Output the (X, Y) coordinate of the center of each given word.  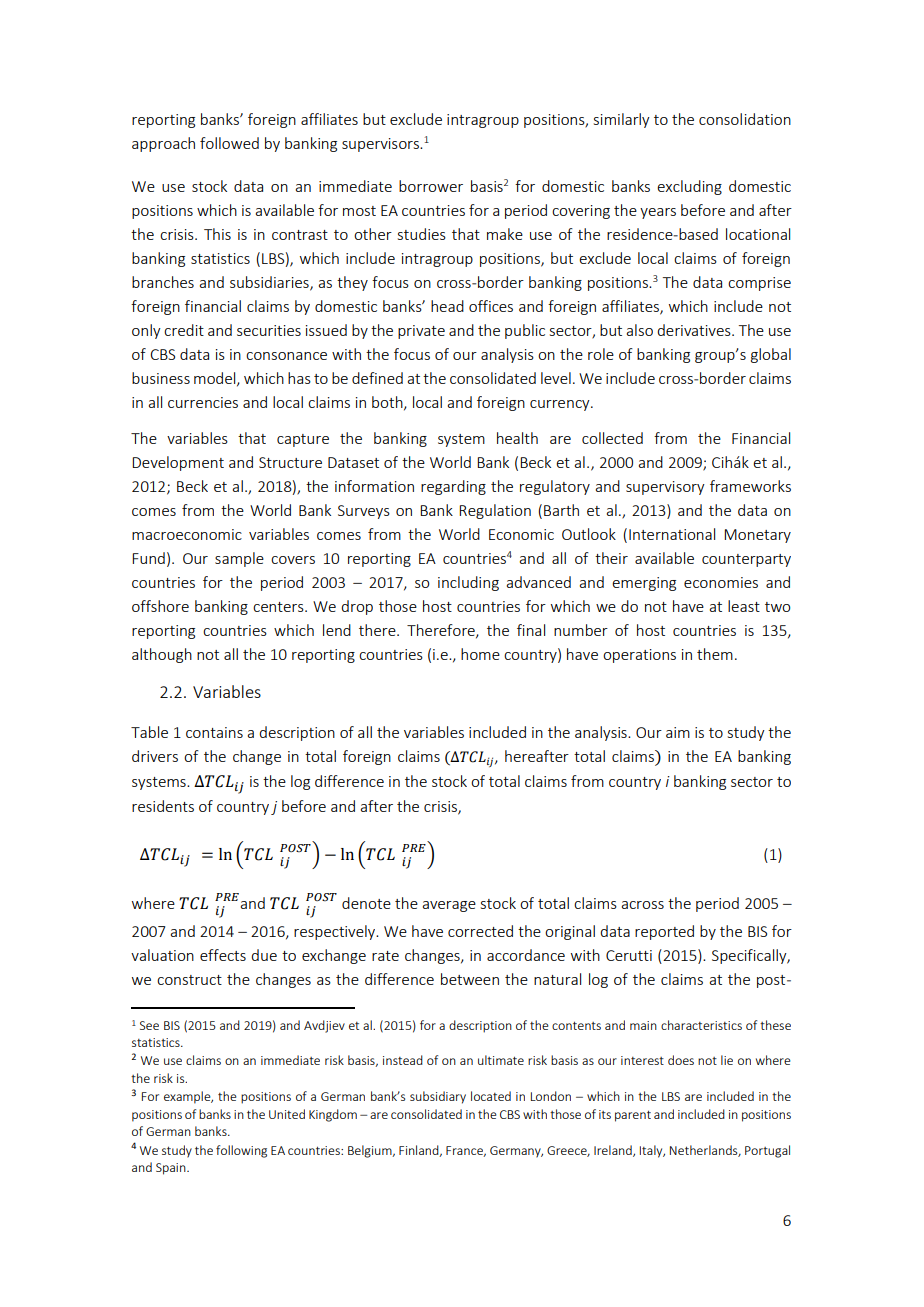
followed (229, 143)
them (715, 654)
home (480, 654)
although (162, 655)
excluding (689, 187)
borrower (431, 186)
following (241, 1151)
